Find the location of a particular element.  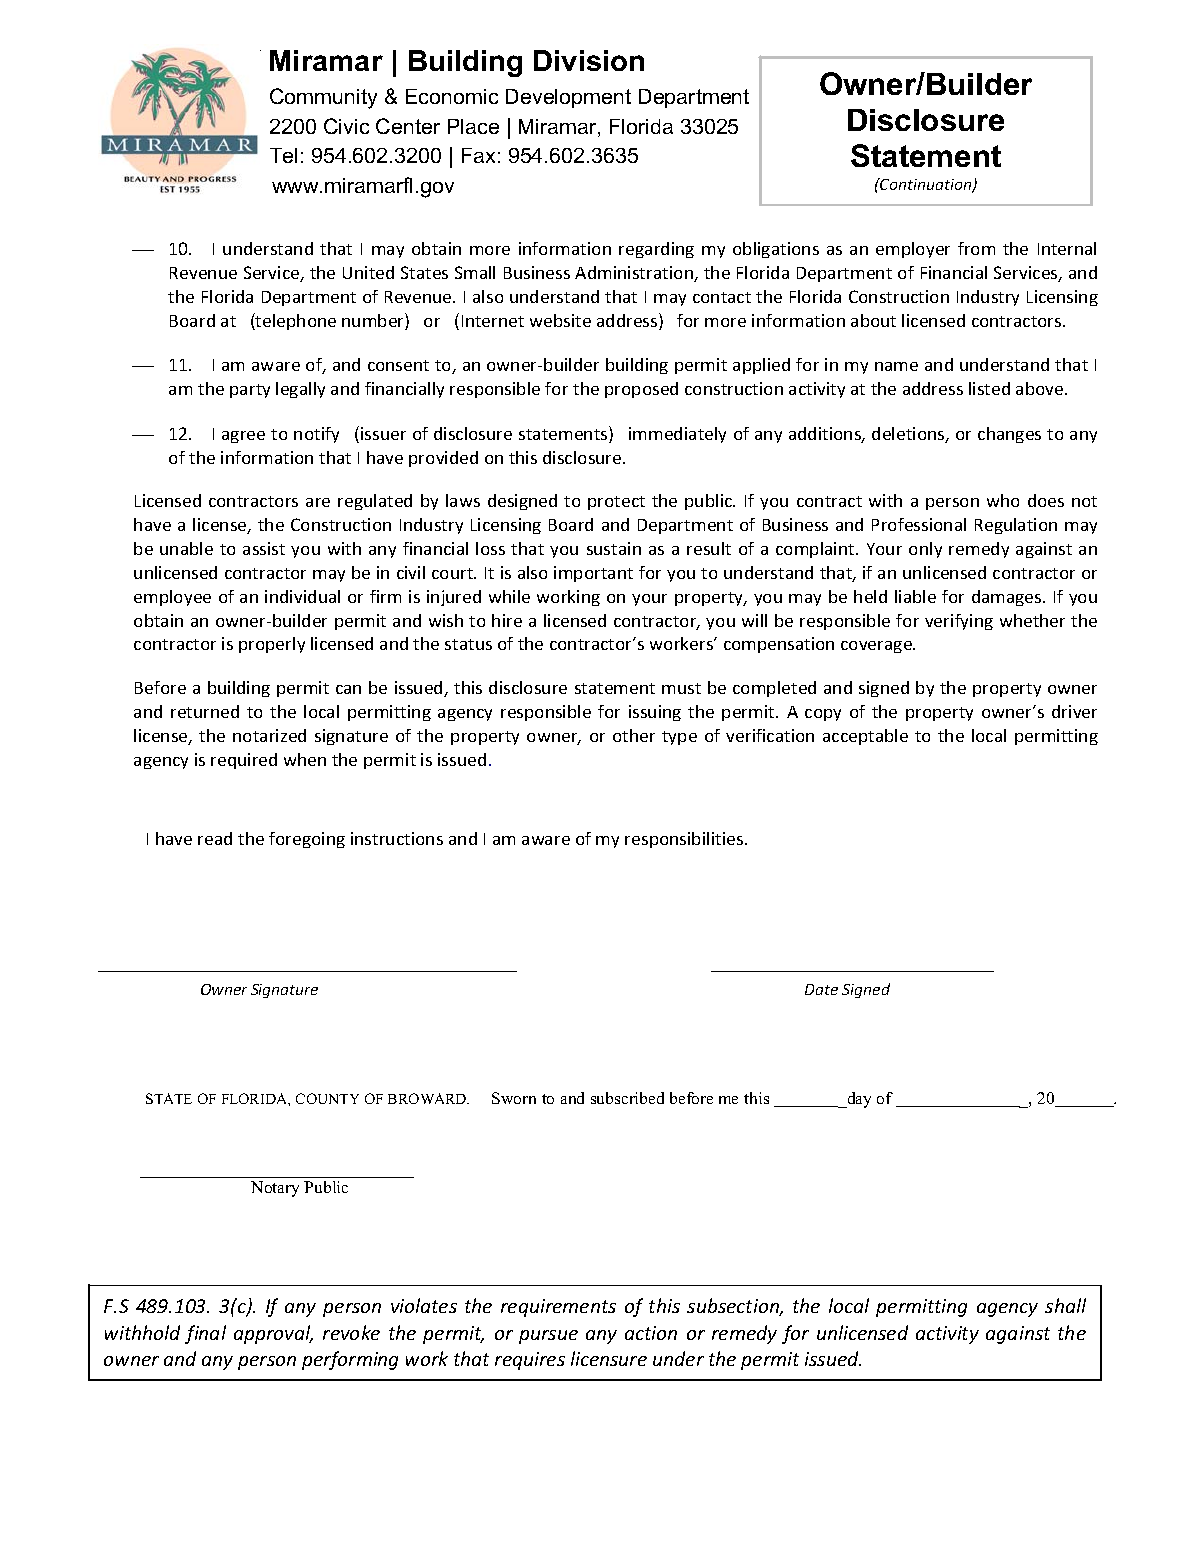

foregoing is located at coordinates (307, 840).
